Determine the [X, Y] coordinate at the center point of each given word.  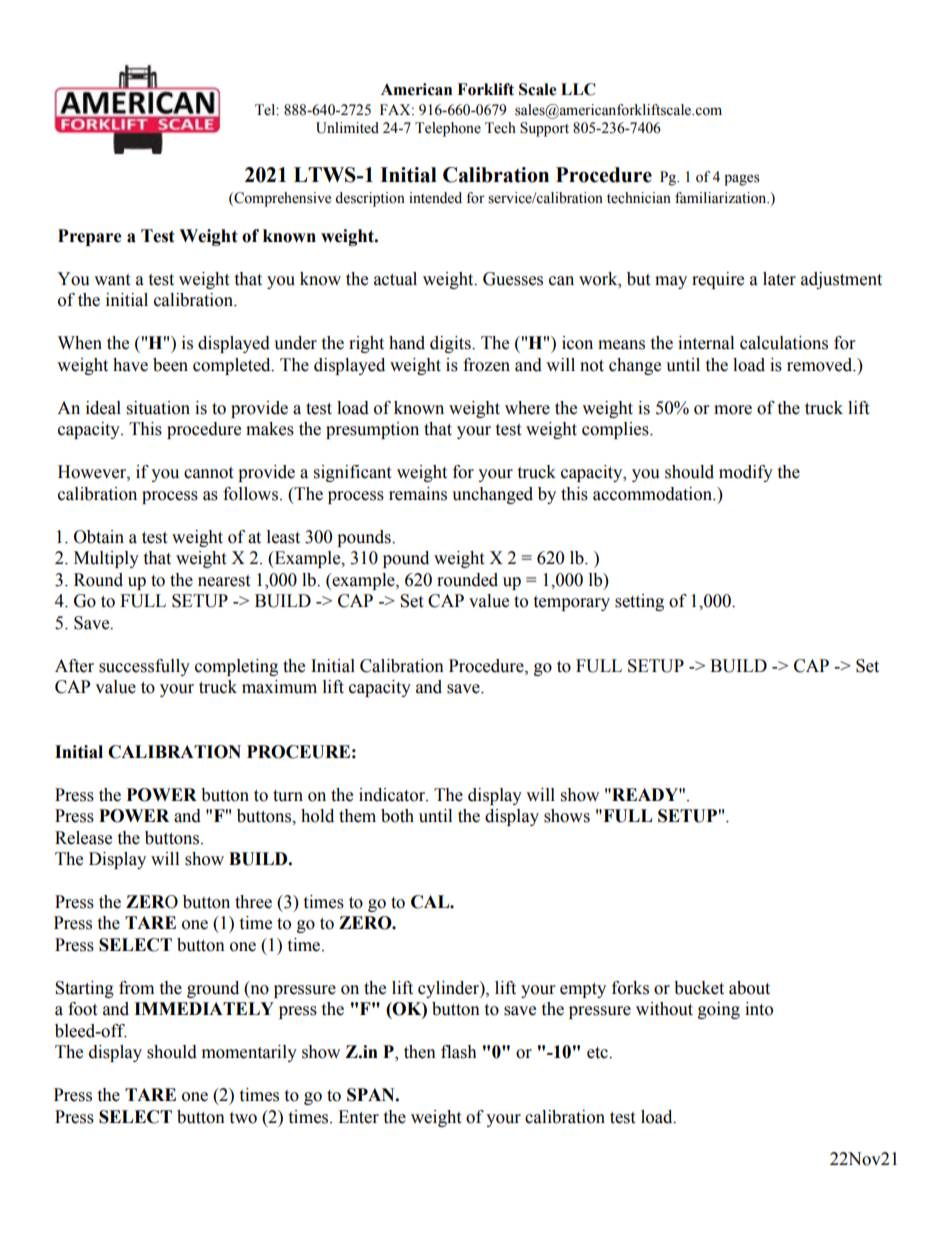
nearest [224, 581]
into [759, 1009]
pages [742, 180]
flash [459, 1052]
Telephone [448, 129]
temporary [571, 603]
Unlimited [347, 128]
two [243, 1118]
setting [639, 602]
